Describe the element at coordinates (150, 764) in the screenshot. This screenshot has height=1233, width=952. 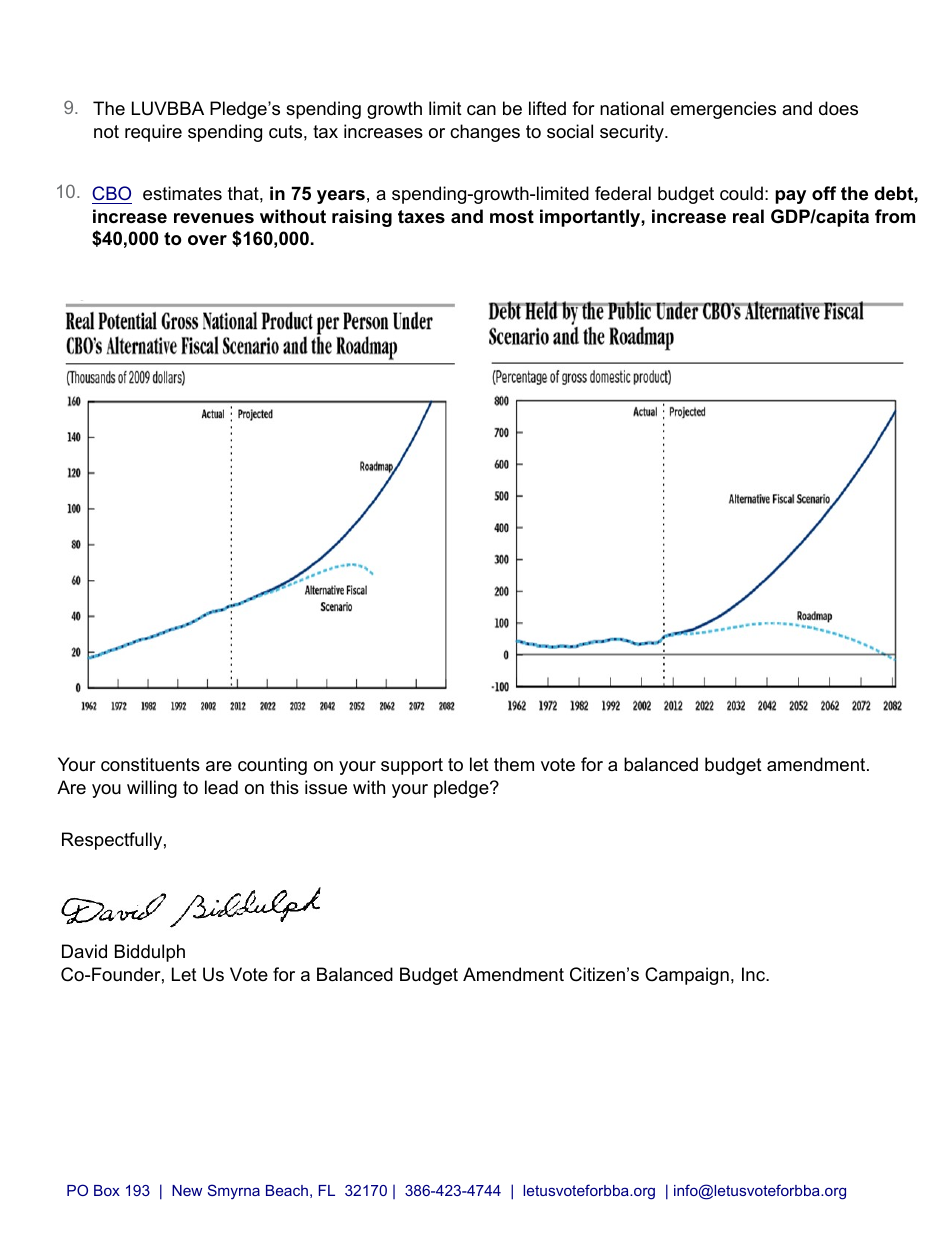
I see `constituents` at that location.
